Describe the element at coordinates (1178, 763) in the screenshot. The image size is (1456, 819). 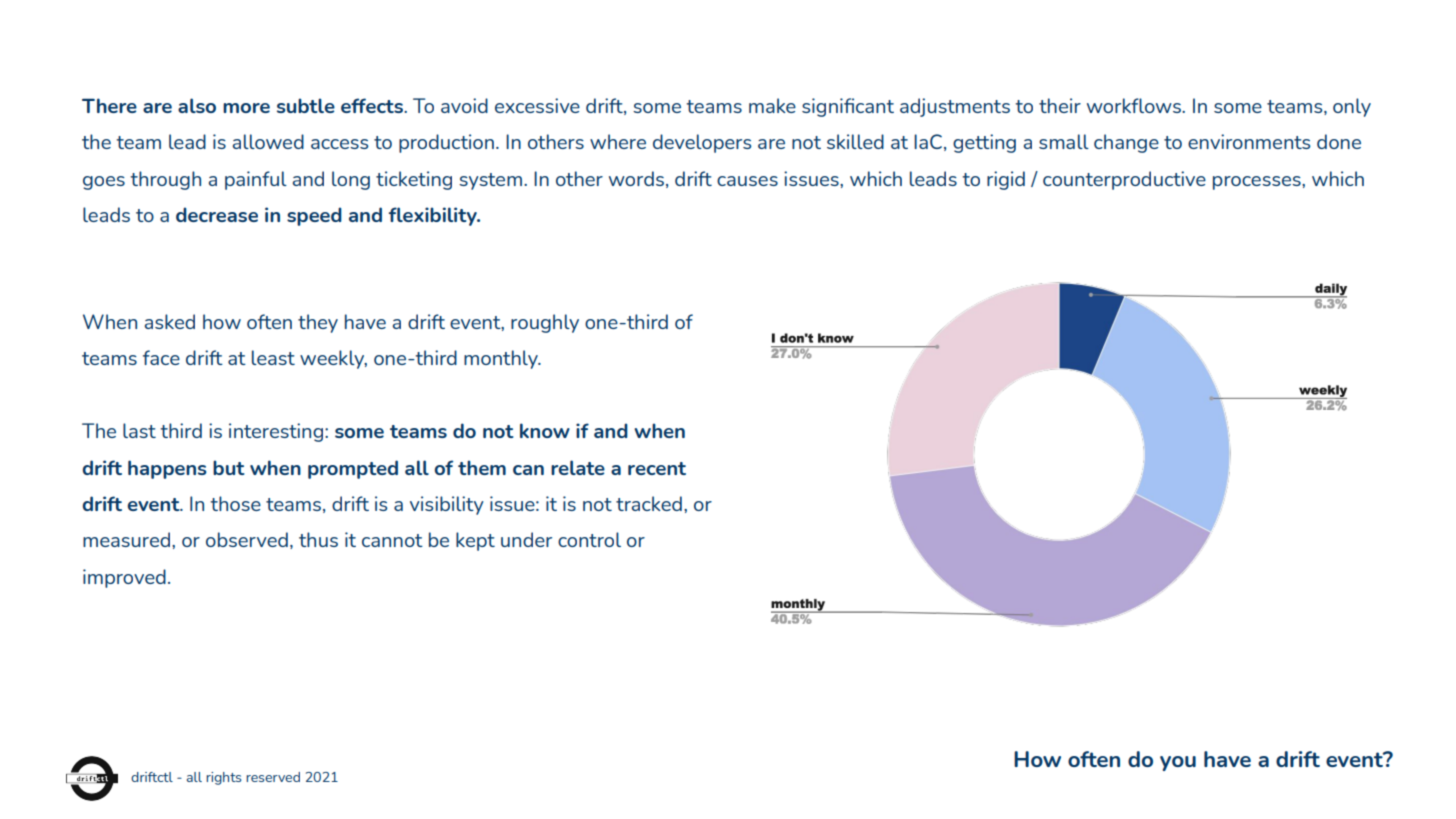
I see `you` at that location.
